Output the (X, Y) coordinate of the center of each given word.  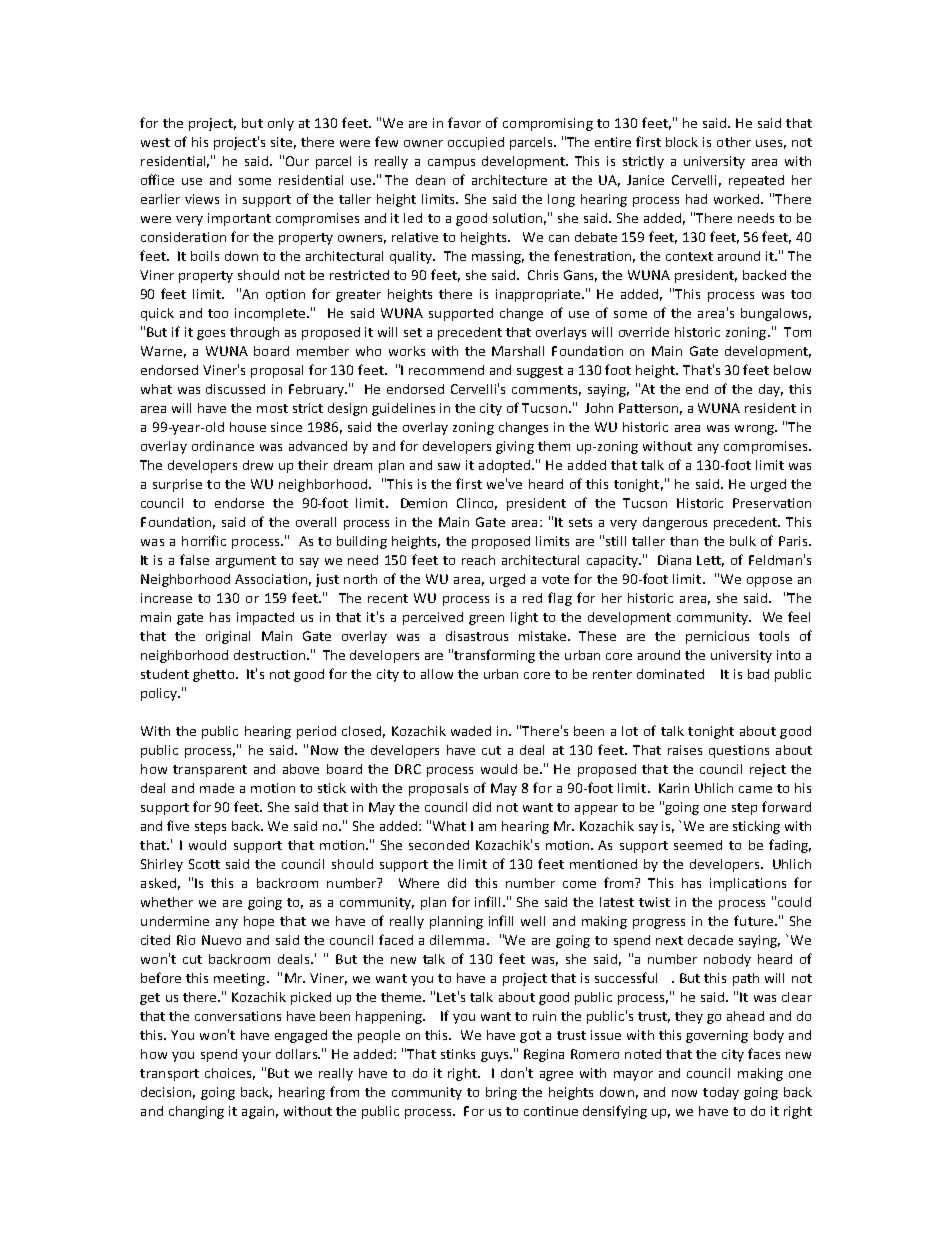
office (157, 179)
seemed (698, 845)
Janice (645, 180)
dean (430, 180)
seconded (439, 845)
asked (158, 883)
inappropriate (539, 295)
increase (166, 598)
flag (560, 599)
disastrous (477, 636)
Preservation (772, 503)
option (285, 295)
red (532, 598)
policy (160, 694)
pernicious (717, 637)
